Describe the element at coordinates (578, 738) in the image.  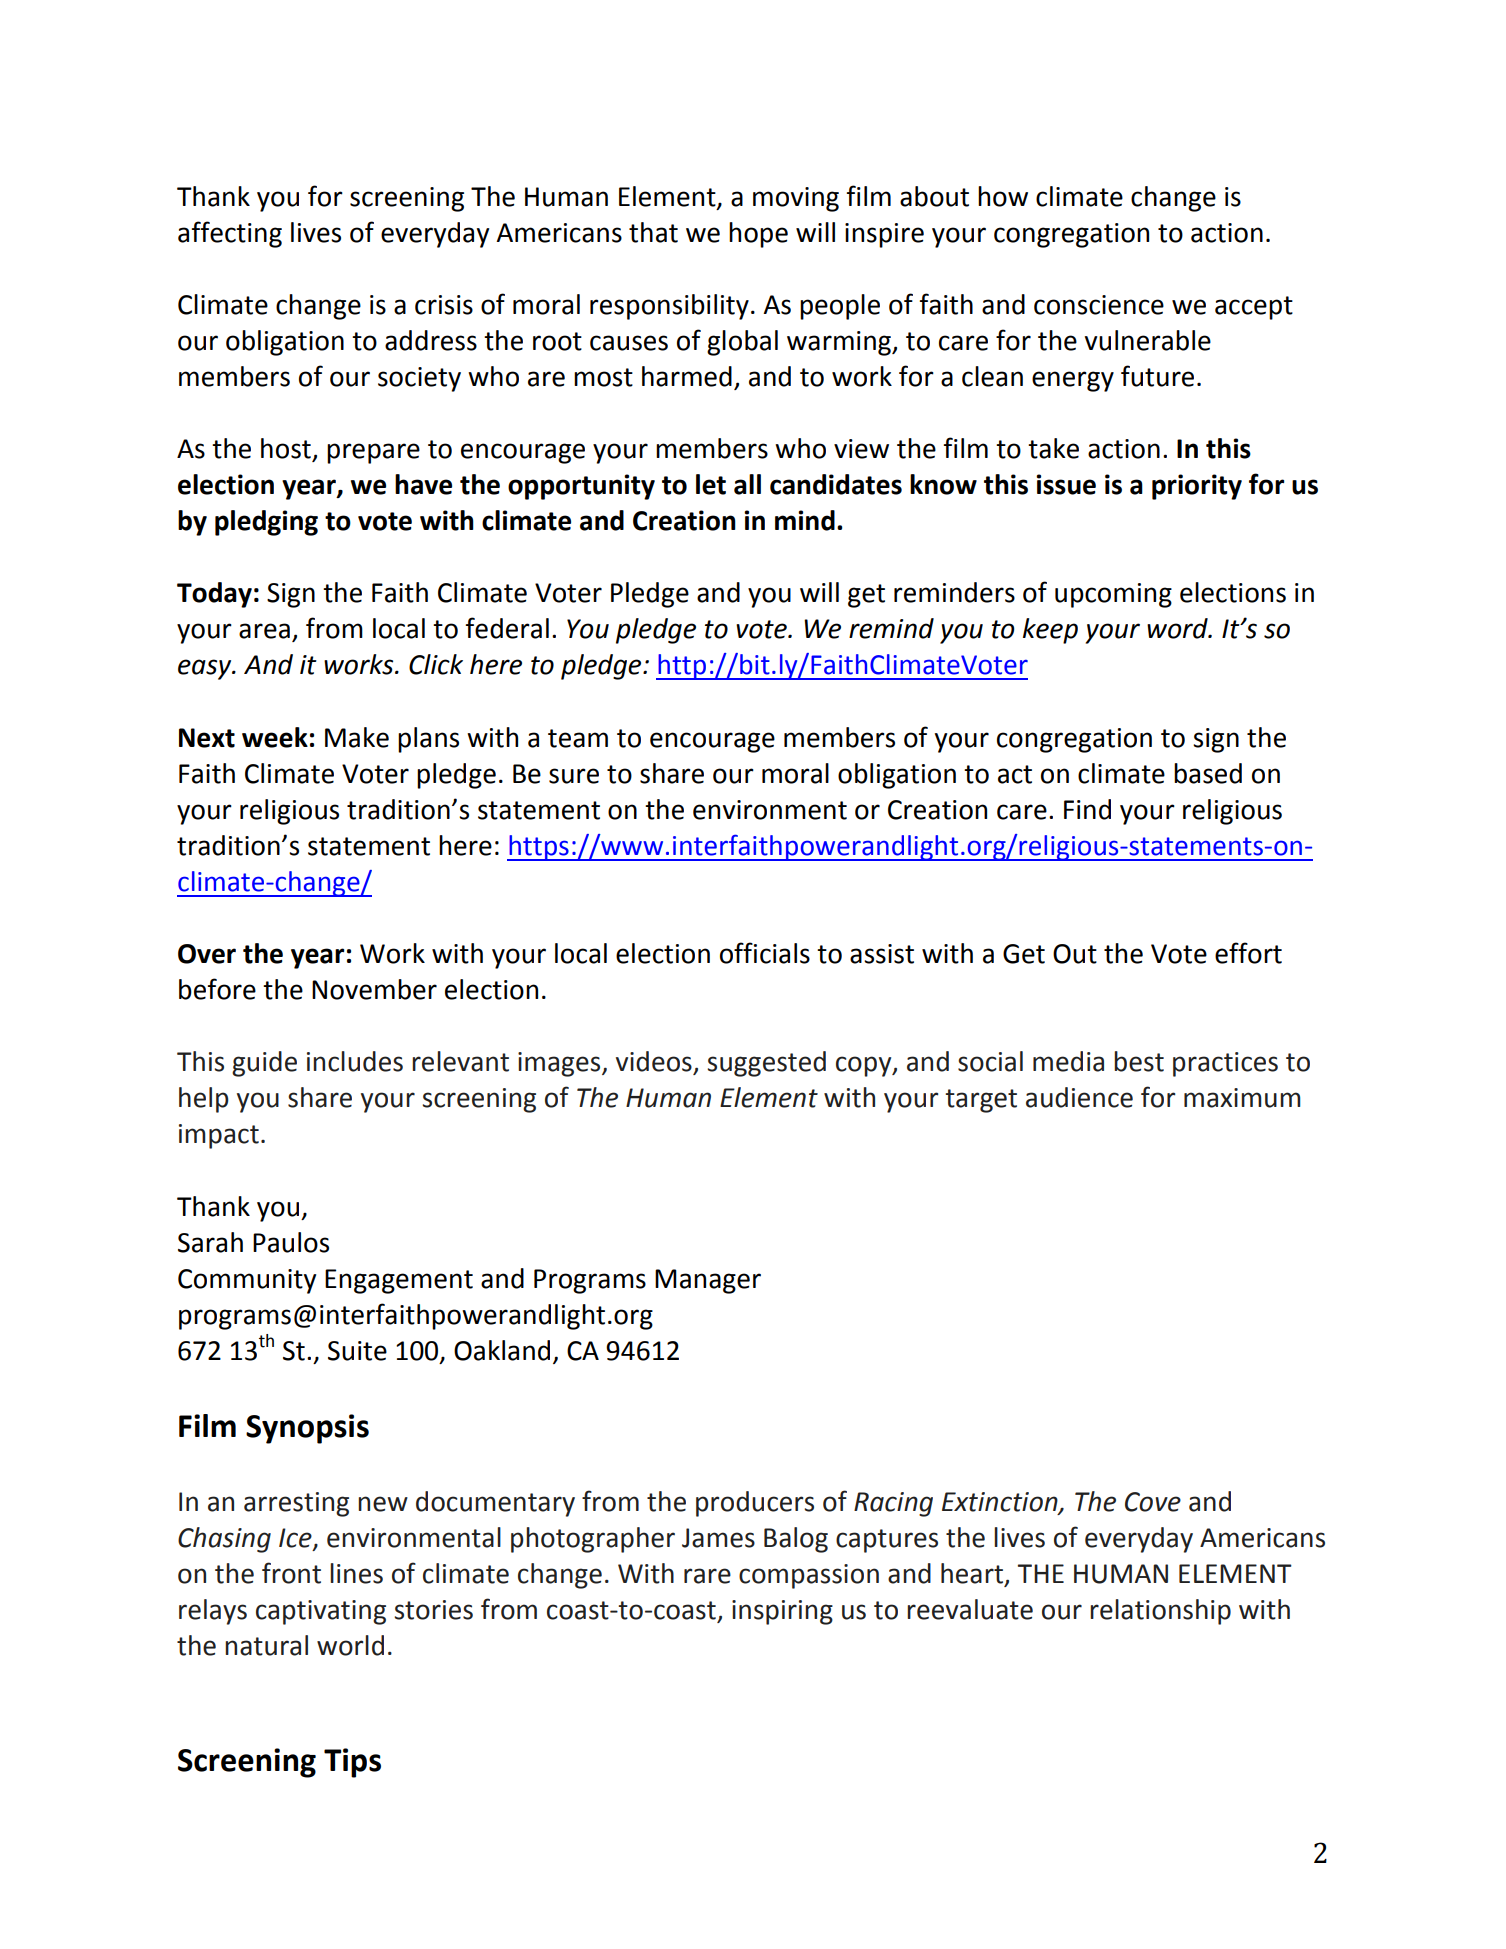
I see `team` at that location.
